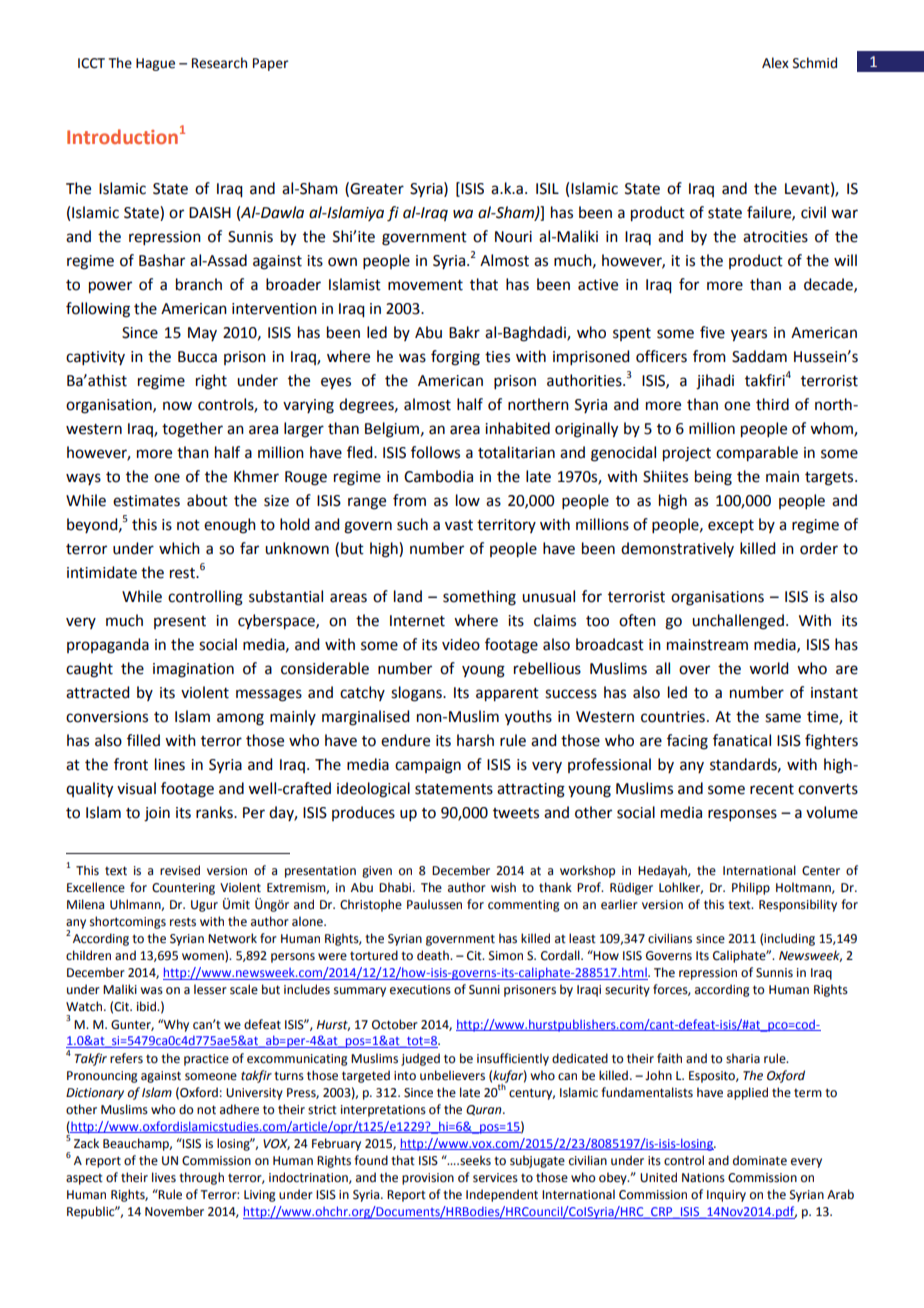 The height and width of the screenshot is (1308, 924). What do you see at coordinates (798, 905) in the screenshot?
I see `Responsibility` at bounding box center [798, 905].
